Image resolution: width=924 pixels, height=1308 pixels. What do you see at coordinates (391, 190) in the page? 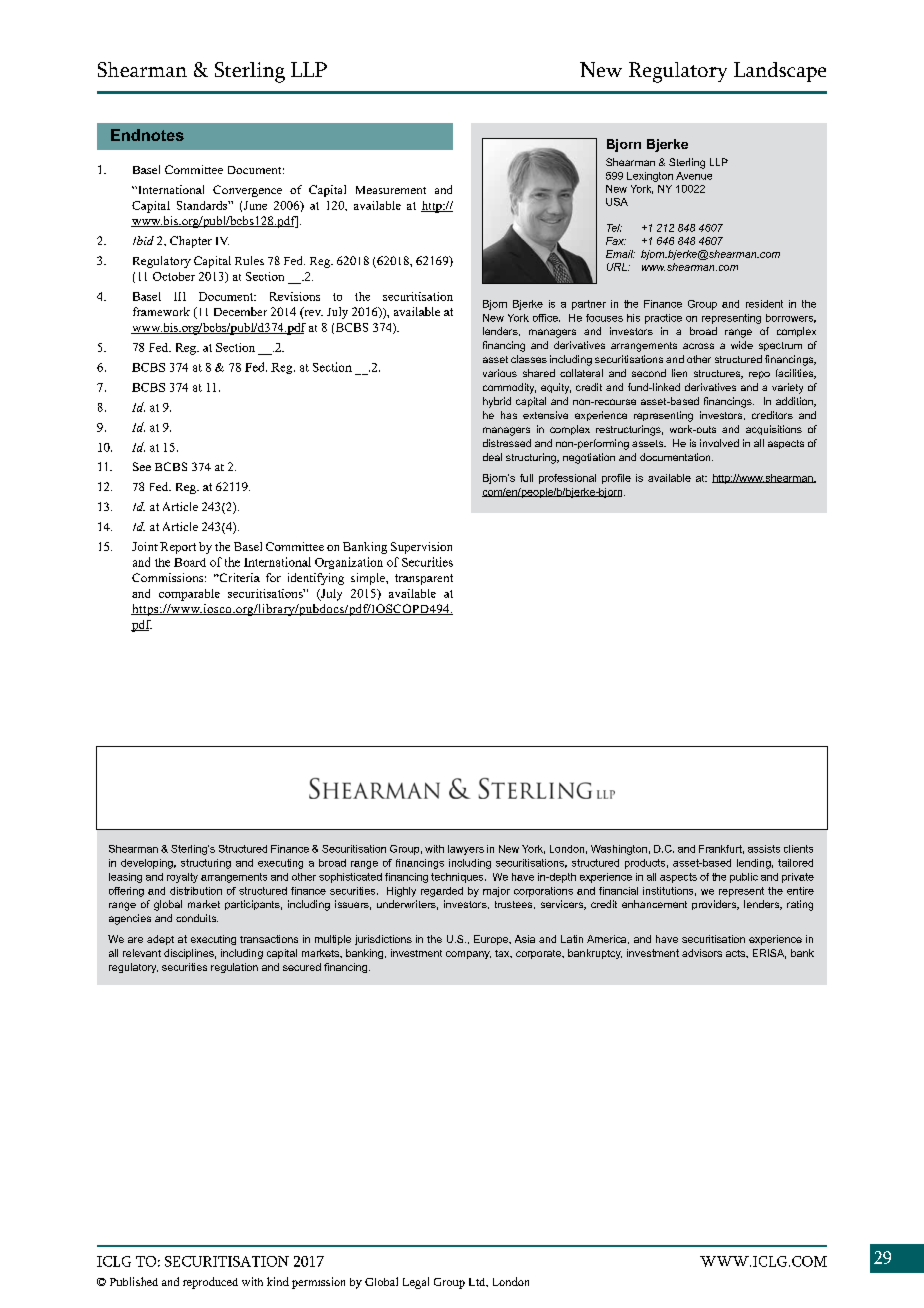
I see `Measurement` at bounding box center [391, 190].
